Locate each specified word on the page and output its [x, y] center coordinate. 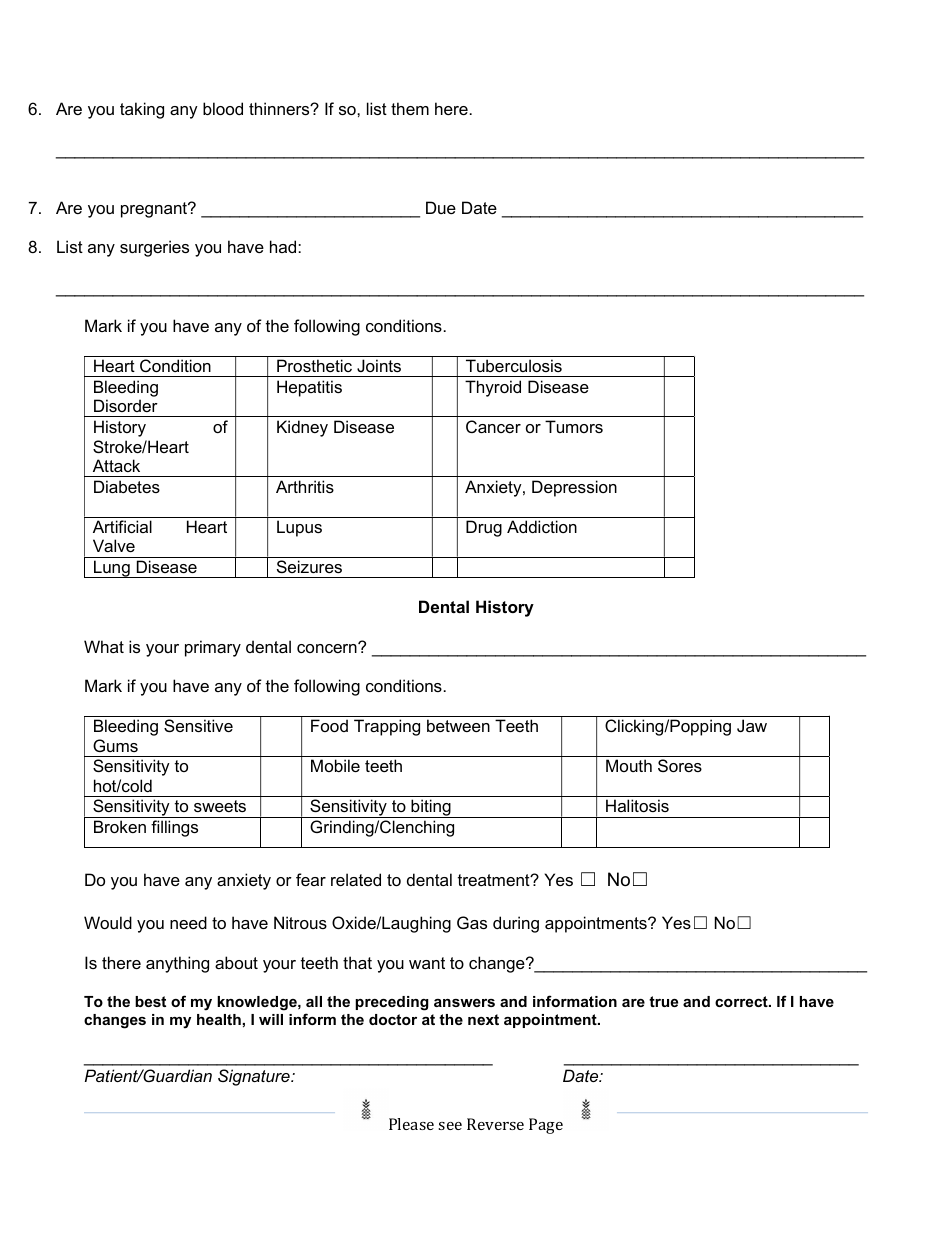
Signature [255, 1077]
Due [441, 207]
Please [411, 1124]
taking [142, 110]
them [410, 108]
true [663, 1001]
